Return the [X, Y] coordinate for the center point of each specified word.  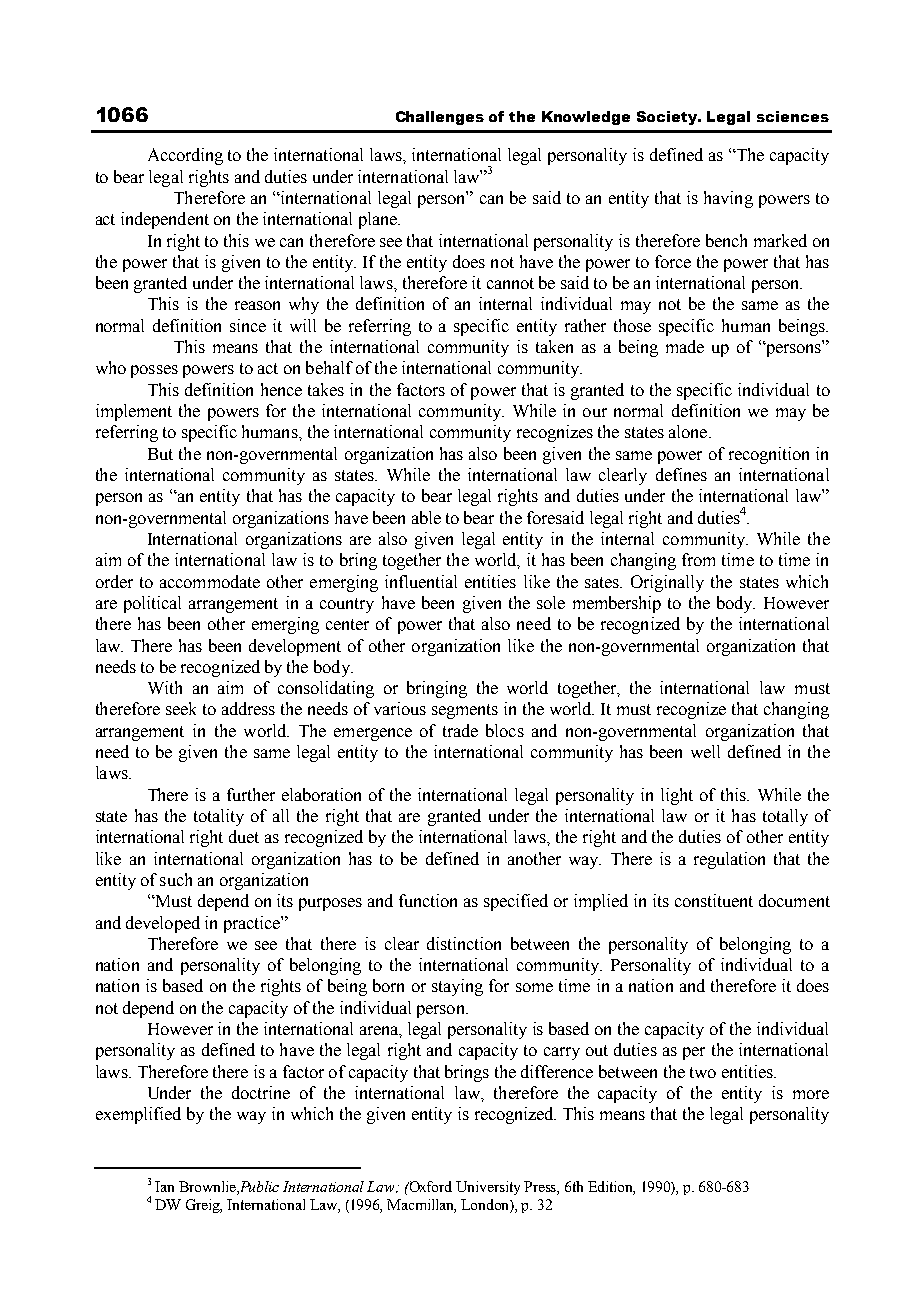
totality [219, 817]
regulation [729, 860]
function [428, 900]
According [185, 156]
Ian [164, 1186]
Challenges [440, 118]
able [426, 517]
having [728, 199]
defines [681, 474]
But [160, 454]
